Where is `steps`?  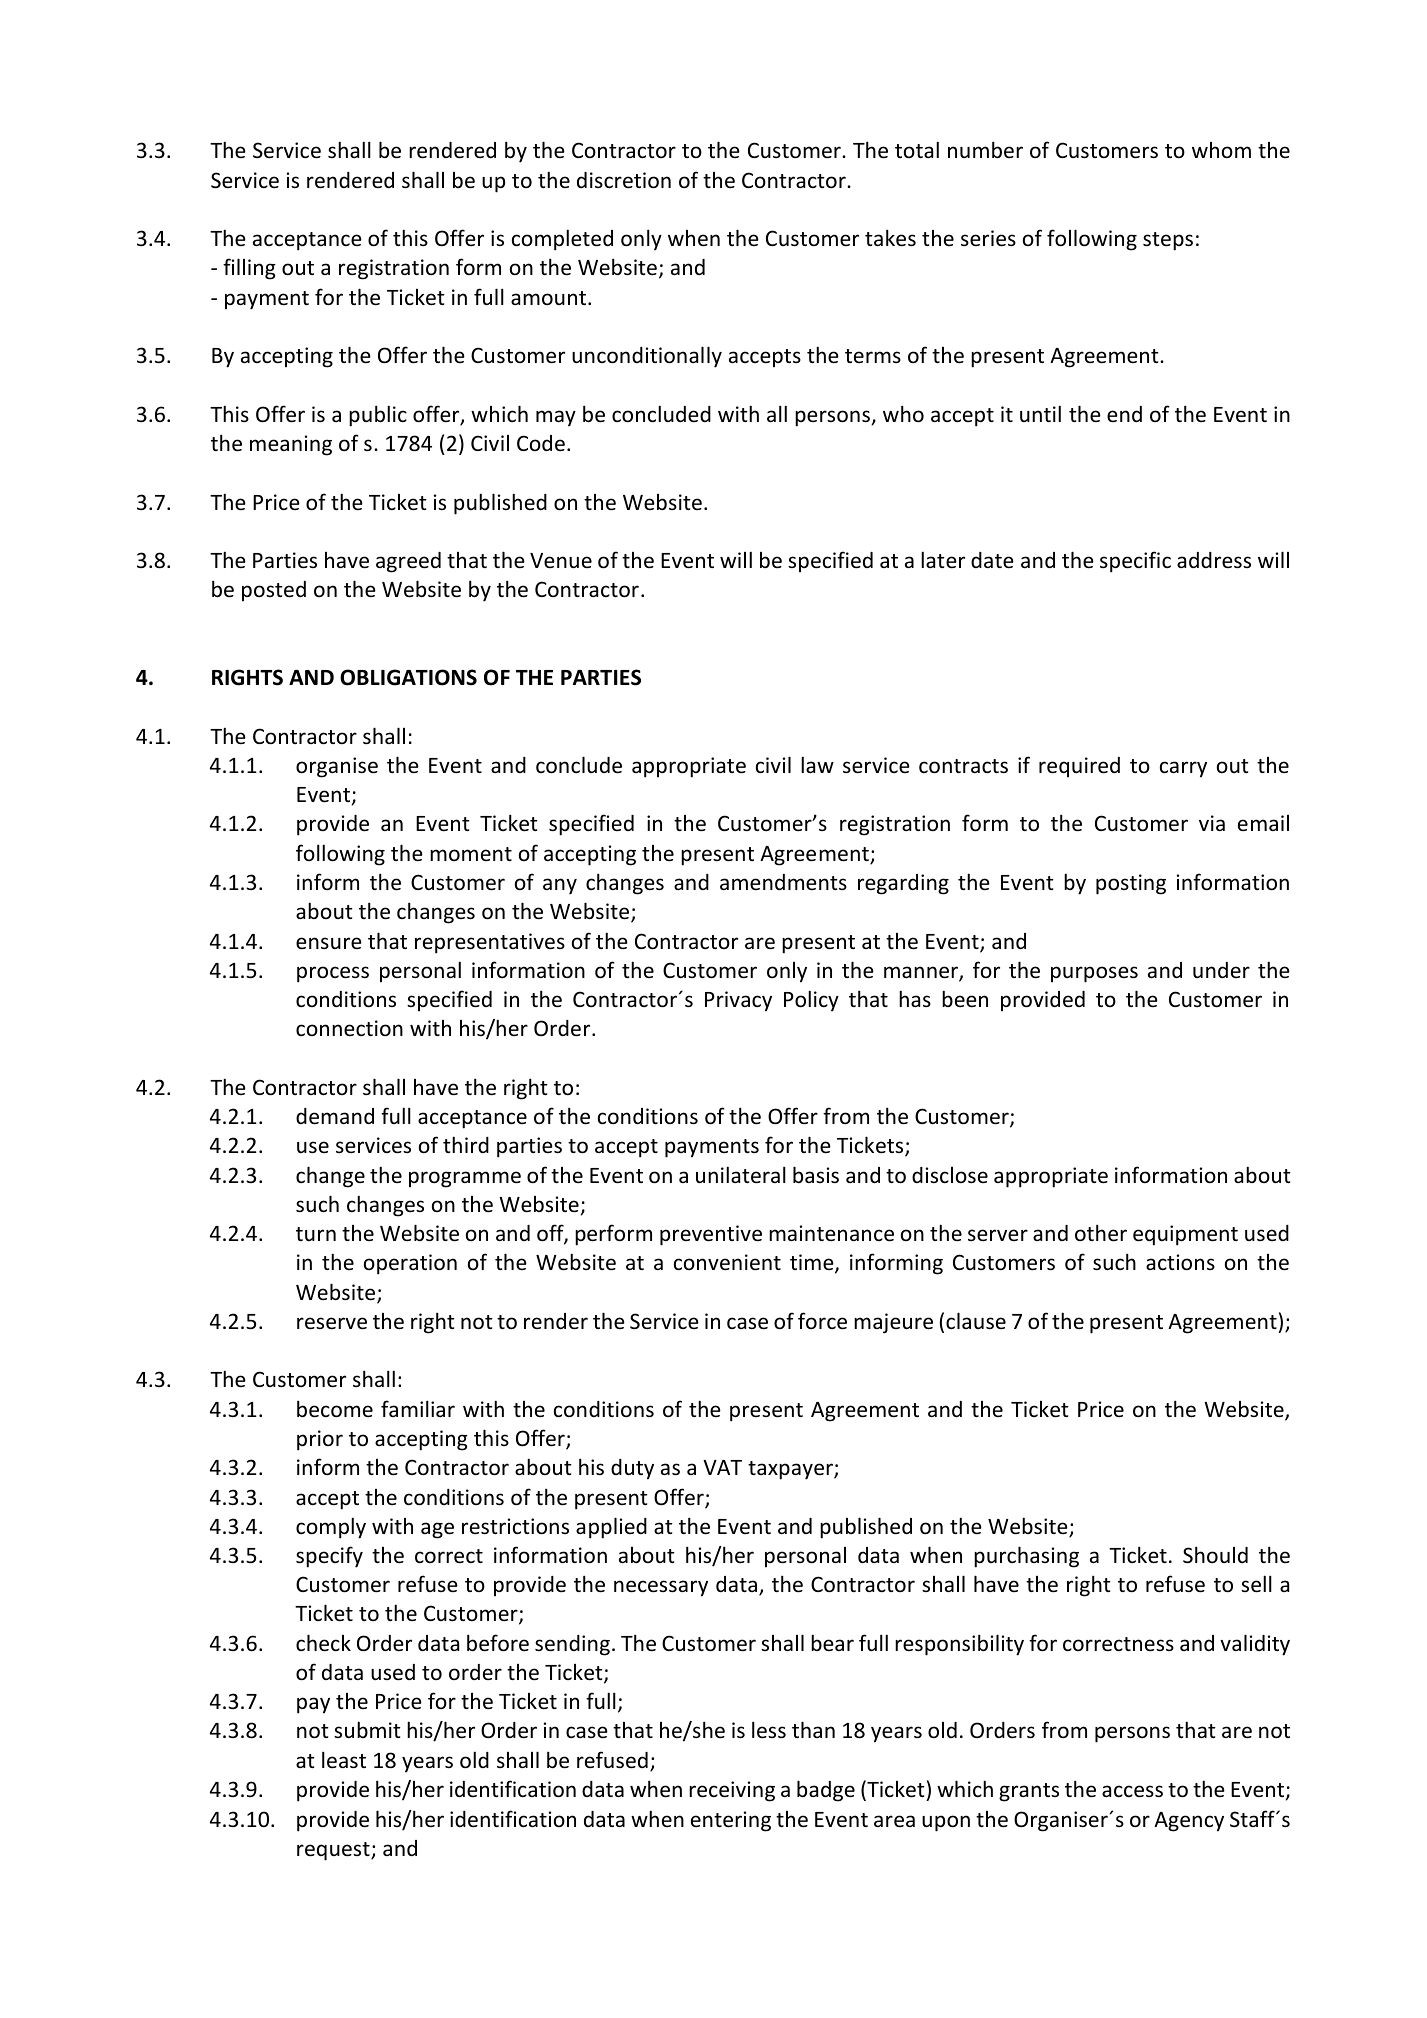 steps is located at coordinates (1168, 241).
